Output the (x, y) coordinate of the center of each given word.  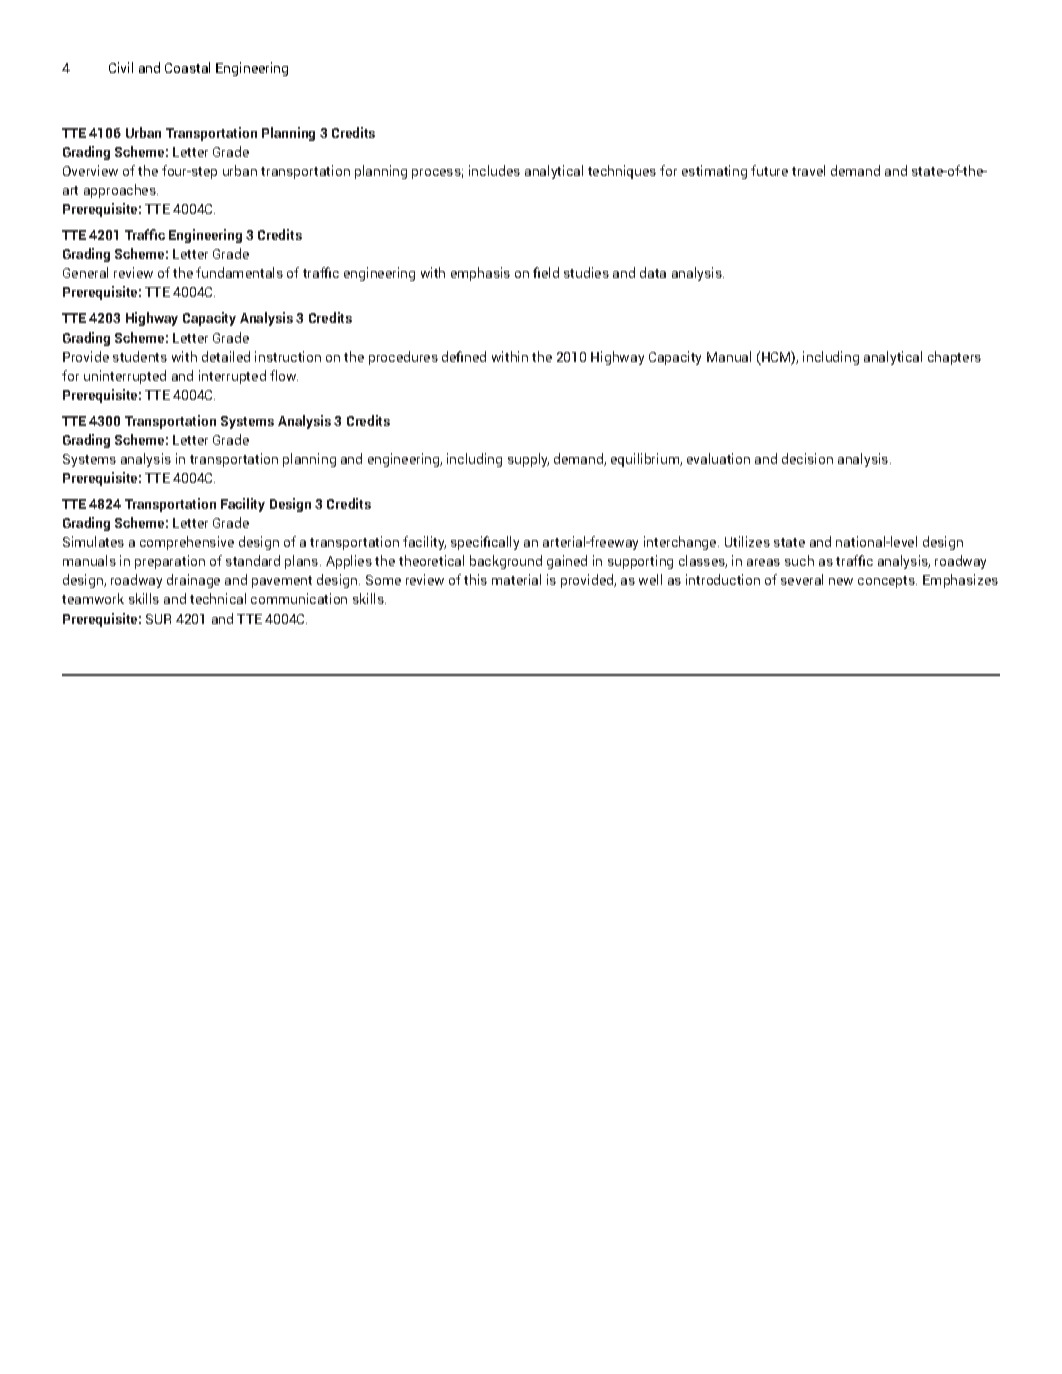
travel (808, 170)
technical (218, 598)
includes (494, 170)
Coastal (187, 67)
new (841, 581)
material (516, 579)
